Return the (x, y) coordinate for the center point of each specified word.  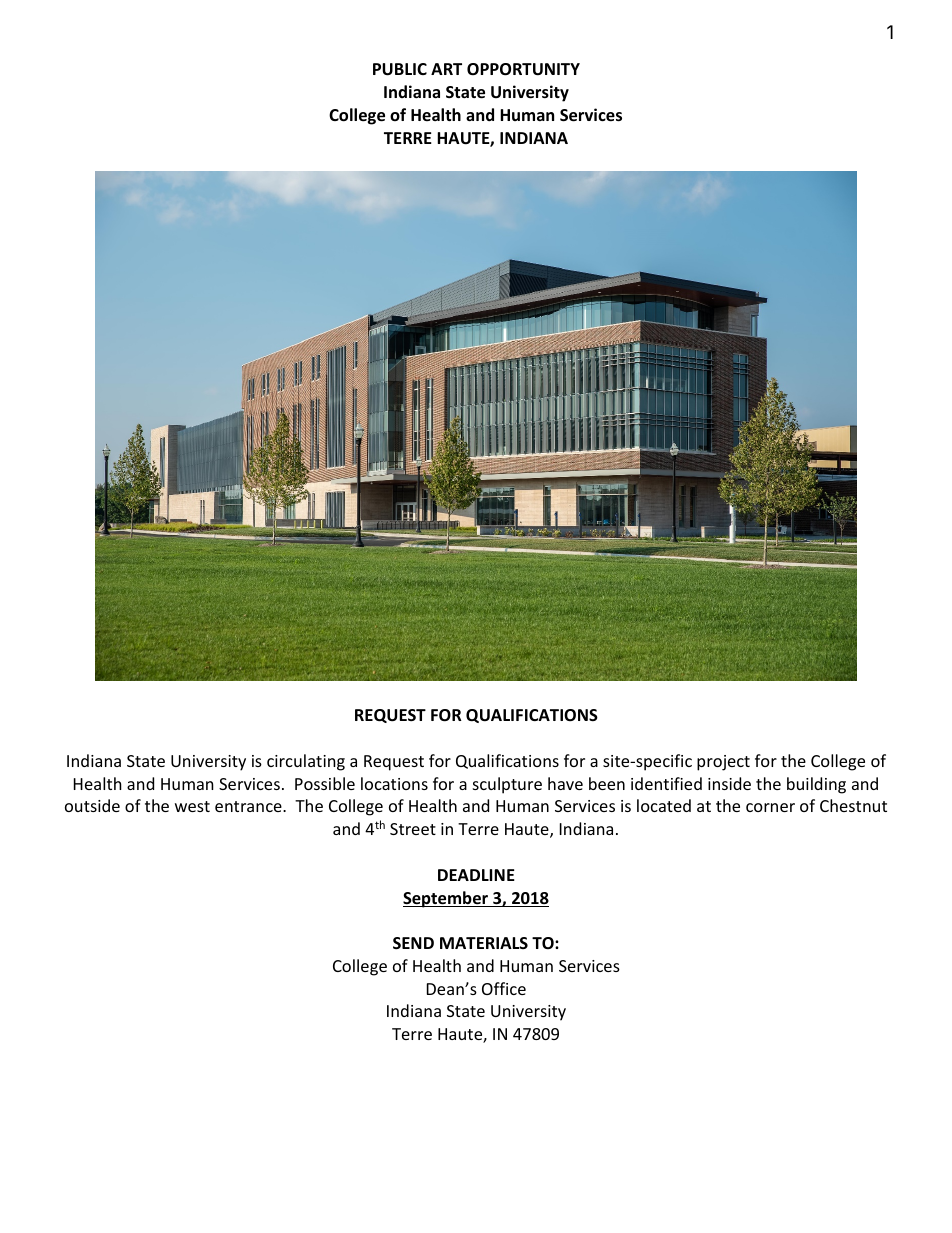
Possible (325, 783)
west (192, 806)
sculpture (507, 785)
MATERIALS (484, 943)
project (723, 763)
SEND (413, 943)
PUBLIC (400, 69)
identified (666, 783)
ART (446, 69)
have (565, 783)
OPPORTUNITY (523, 69)
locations (394, 783)
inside (729, 783)
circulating (306, 762)
